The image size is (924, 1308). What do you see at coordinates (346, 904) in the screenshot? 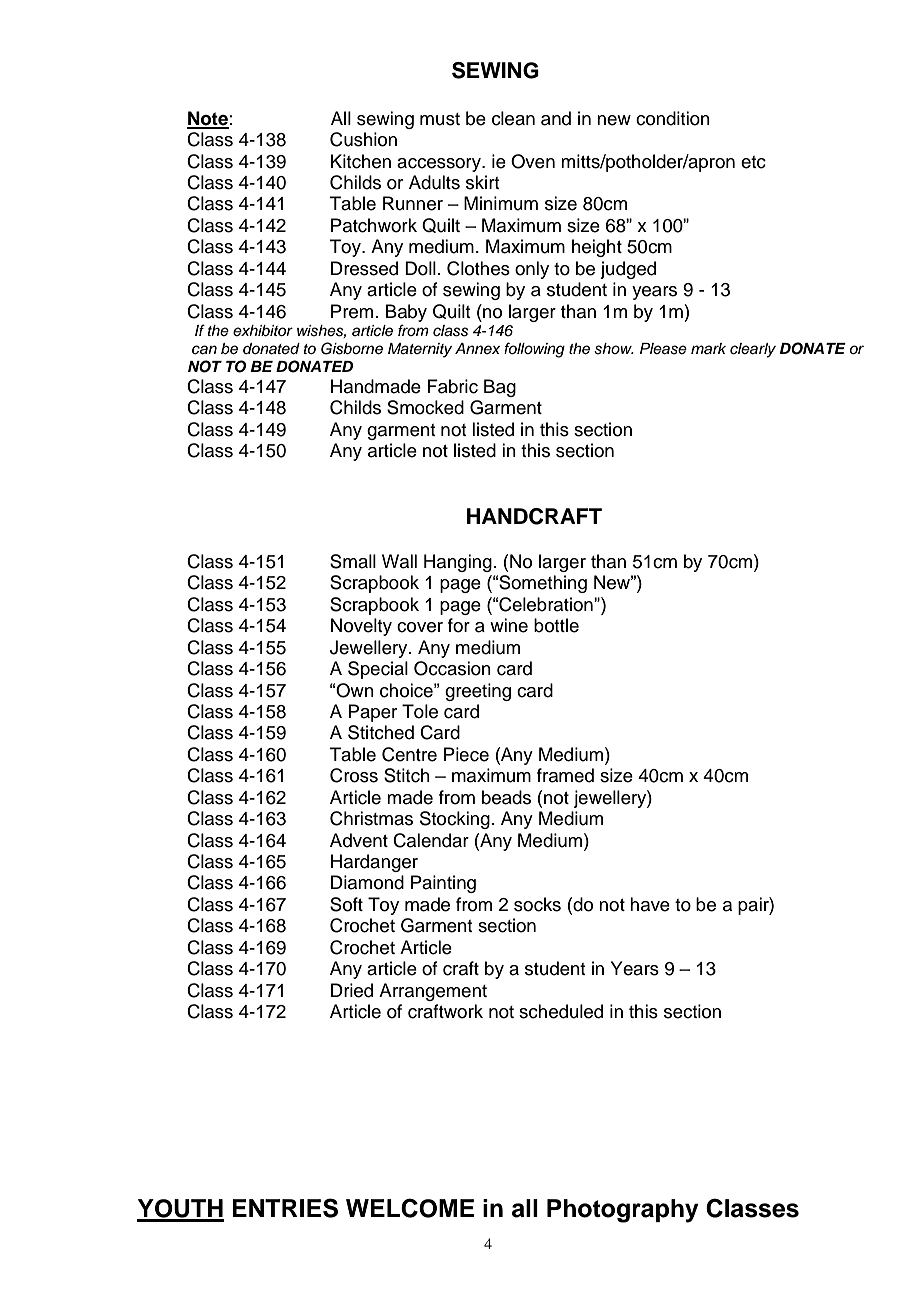
I see `Soft` at bounding box center [346, 904].
